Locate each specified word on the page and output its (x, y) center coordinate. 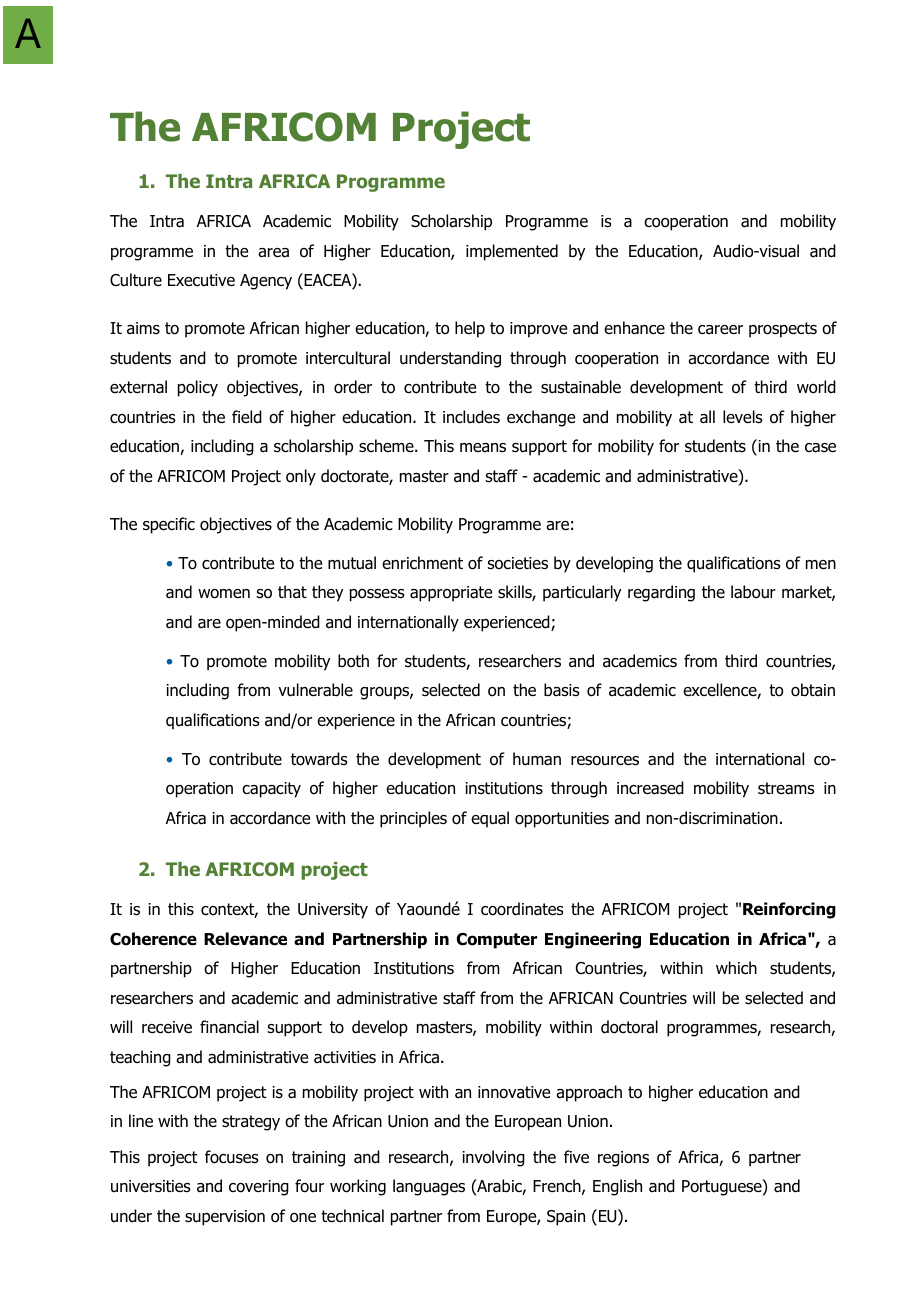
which (736, 967)
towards (319, 759)
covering (259, 1188)
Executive (201, 280)
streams (786, 788)
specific (169, 525)
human (537, 759)
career (720, 330)
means (483, 448)
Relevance (245, 939)
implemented (512, 252)
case (820, 448)
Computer (497, 941)
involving (493, 1158)
